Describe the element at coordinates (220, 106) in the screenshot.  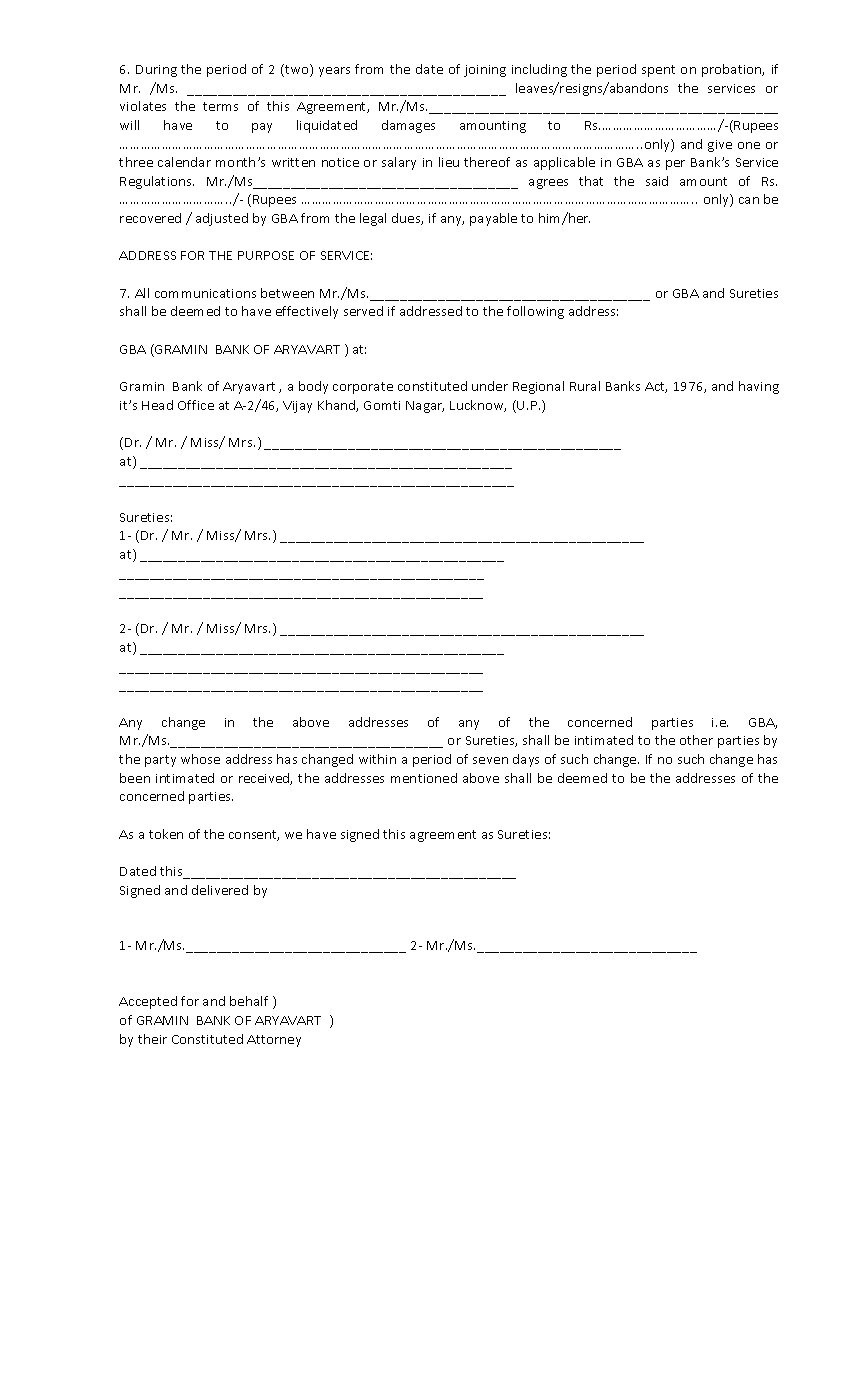
I see `terms` at that location.
